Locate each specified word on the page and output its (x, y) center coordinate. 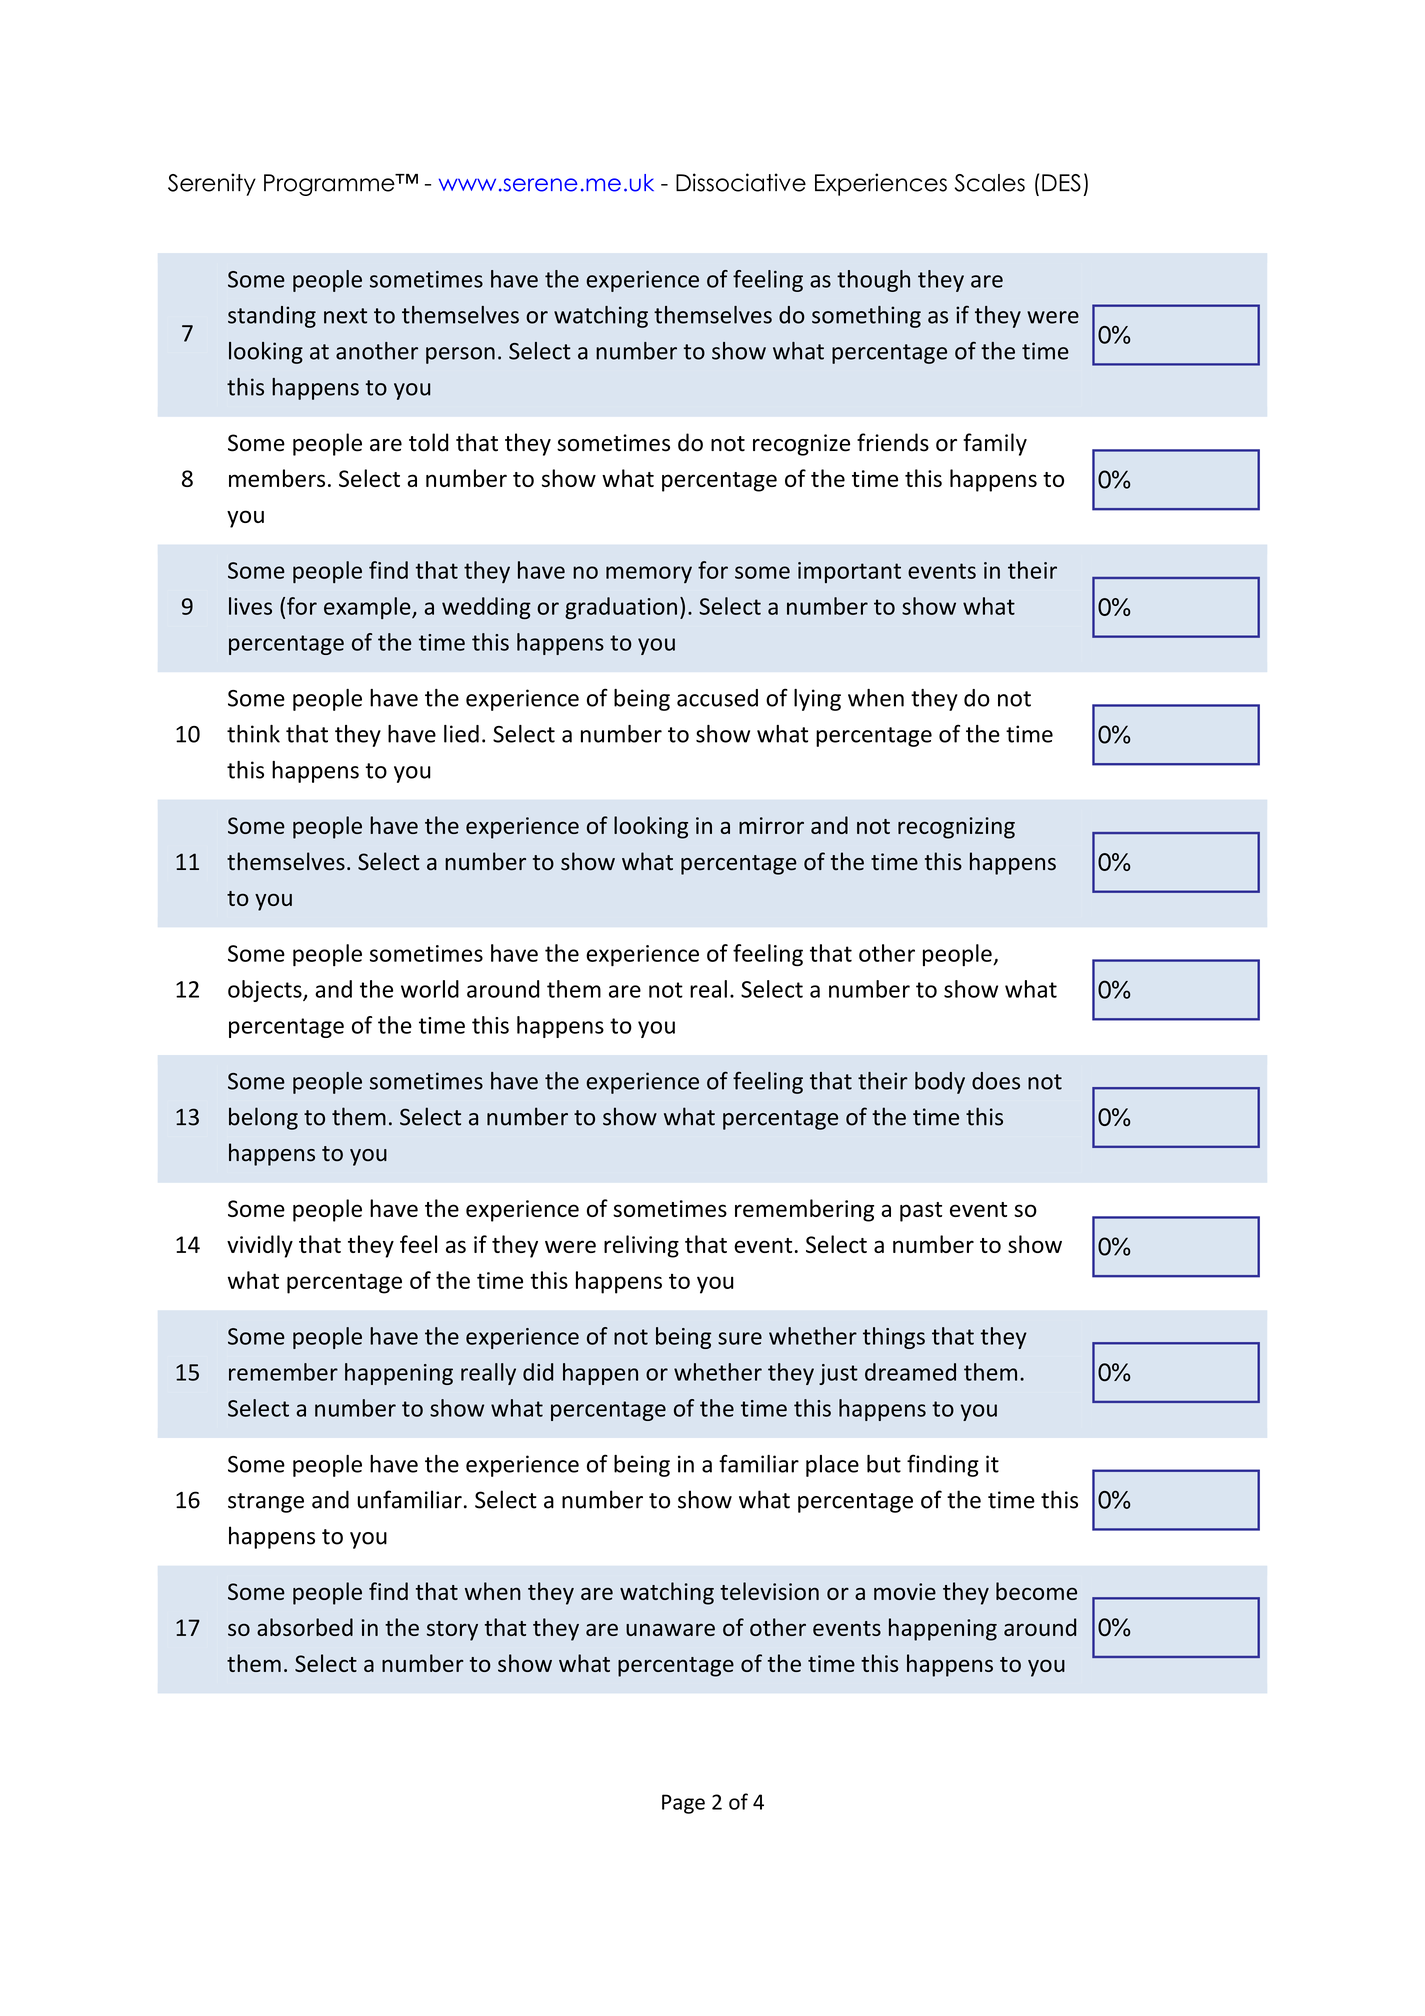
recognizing (956, 828)
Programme (330, 185)
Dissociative (741, 182)
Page (683, 1804)
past (921, 1212)
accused (717, 698)
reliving (641, 1246)
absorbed (305, 1627)
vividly (260, 1246)
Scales (990, 183)
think (253, 734)
